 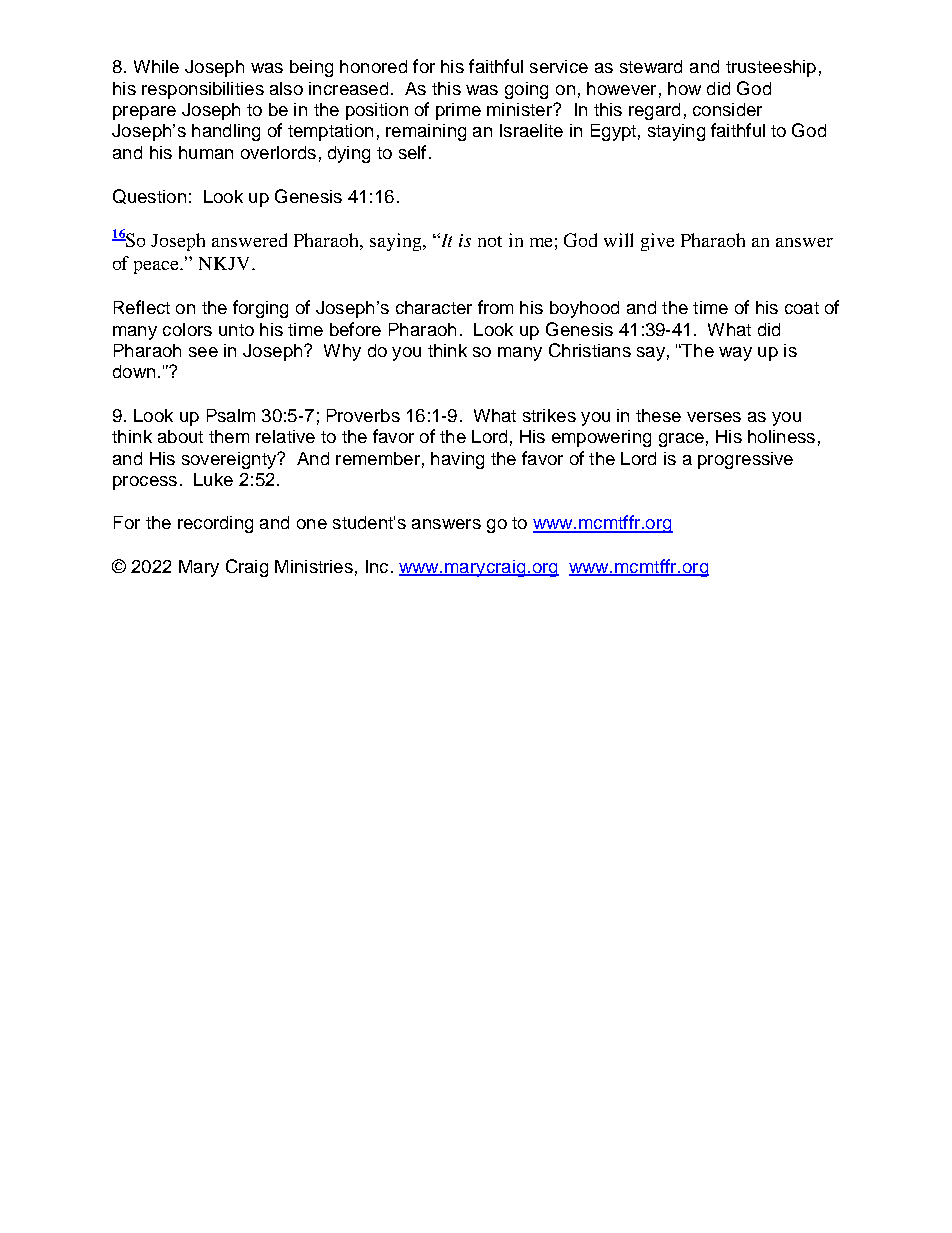 What do you see at coordinates (236, 330) in the document?
I see `unto` at bounding box center [236, 330].
